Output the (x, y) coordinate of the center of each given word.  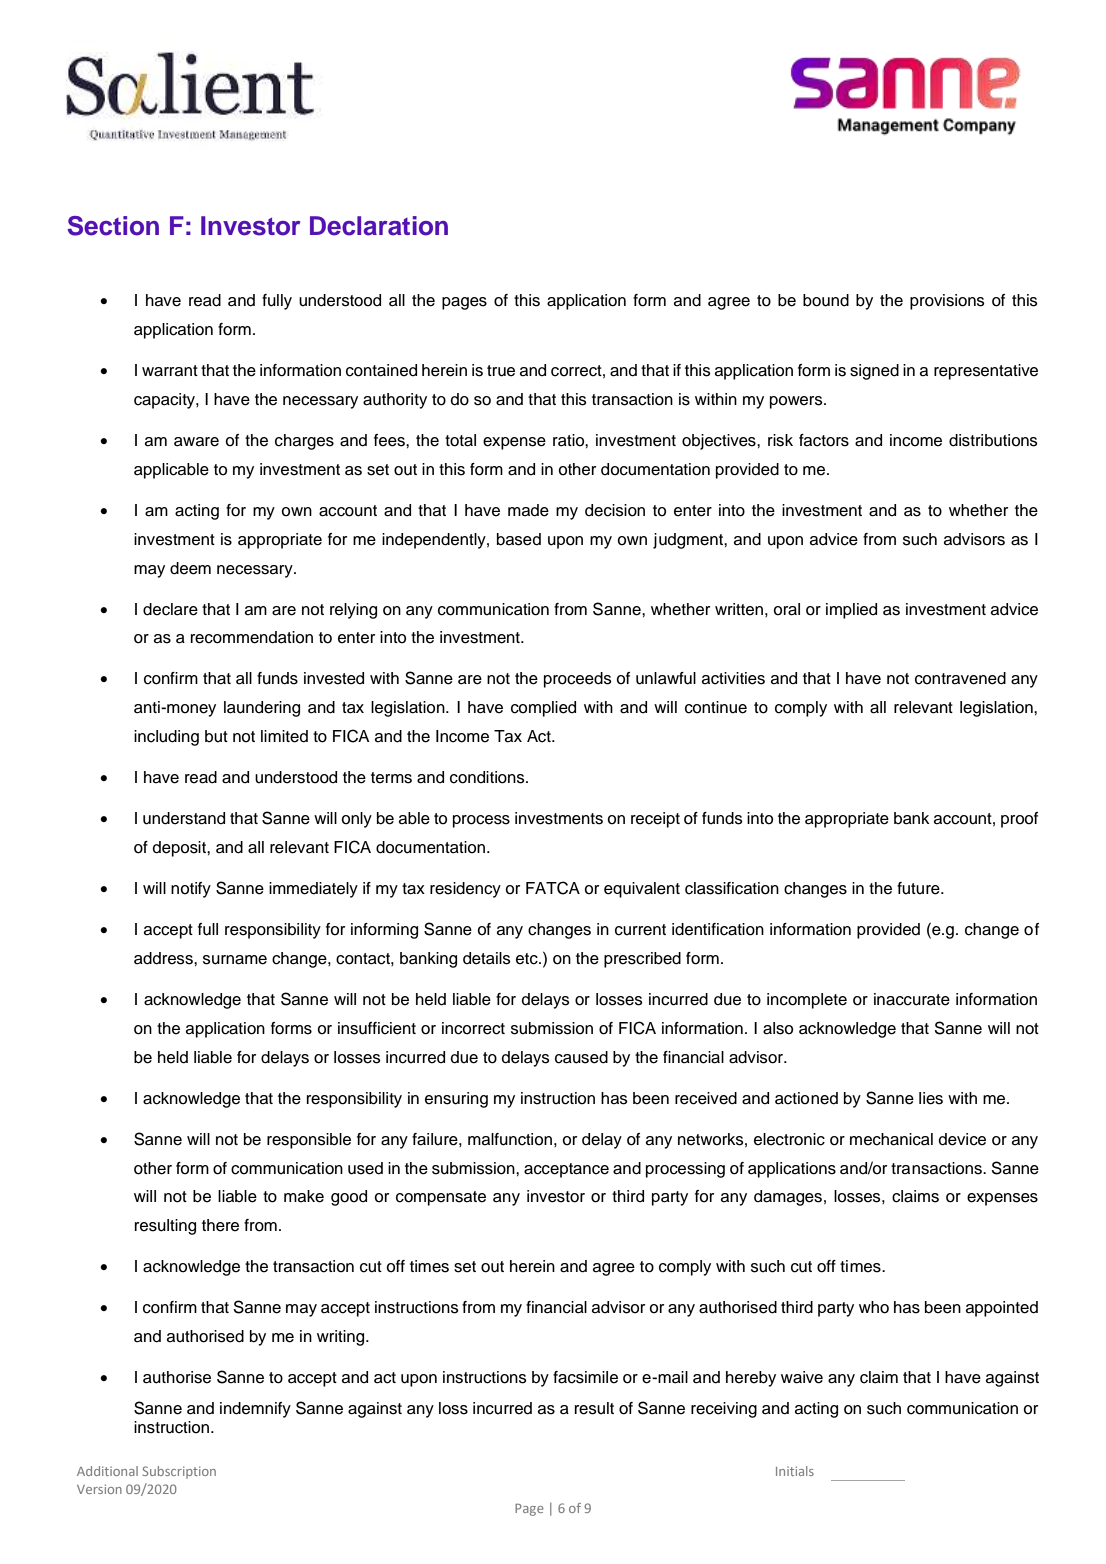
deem (190, 568)
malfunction (510, 1139)
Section (113, 226)
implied (851, 611)
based (519, 539)
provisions (947, 302)
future (919, 888)
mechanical (891, 1139)
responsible (309, 1141)
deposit (180, 849)
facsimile (585, 1377)
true (501, 371)
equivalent (642, 890)
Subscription (179, 1472)
